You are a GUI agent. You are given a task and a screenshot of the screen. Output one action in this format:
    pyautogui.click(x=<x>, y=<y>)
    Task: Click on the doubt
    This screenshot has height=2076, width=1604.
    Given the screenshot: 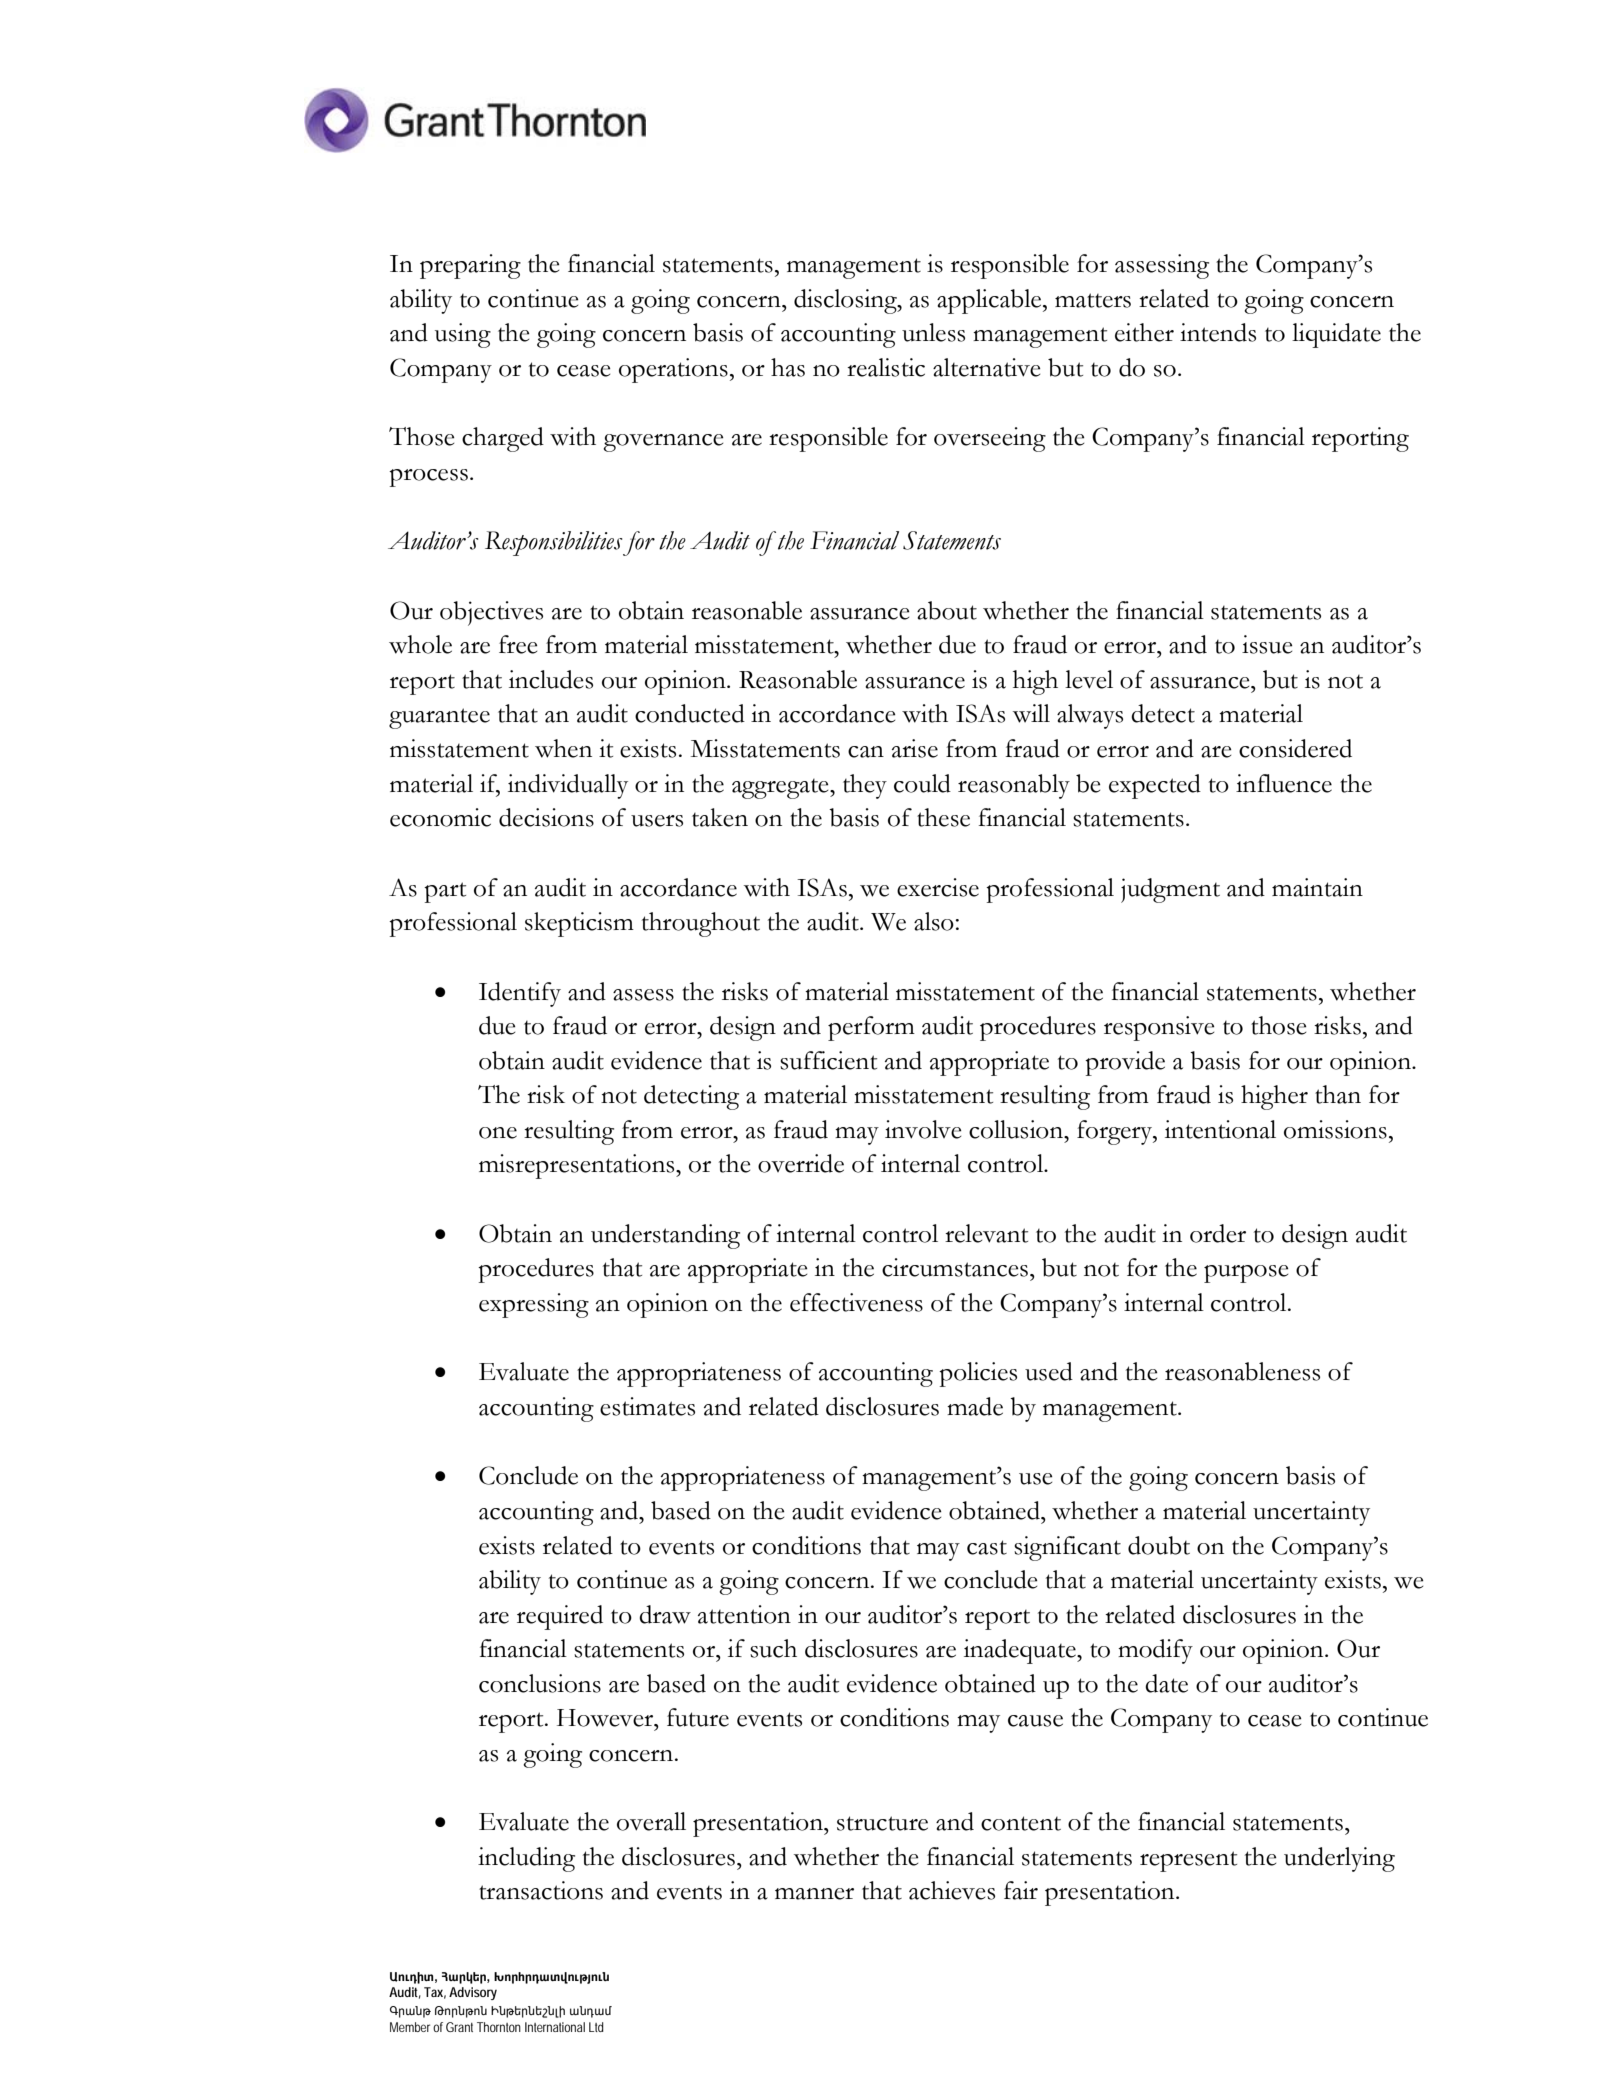 What is the action you would take?
    pyautogui.click(x=1159, y=1545)
